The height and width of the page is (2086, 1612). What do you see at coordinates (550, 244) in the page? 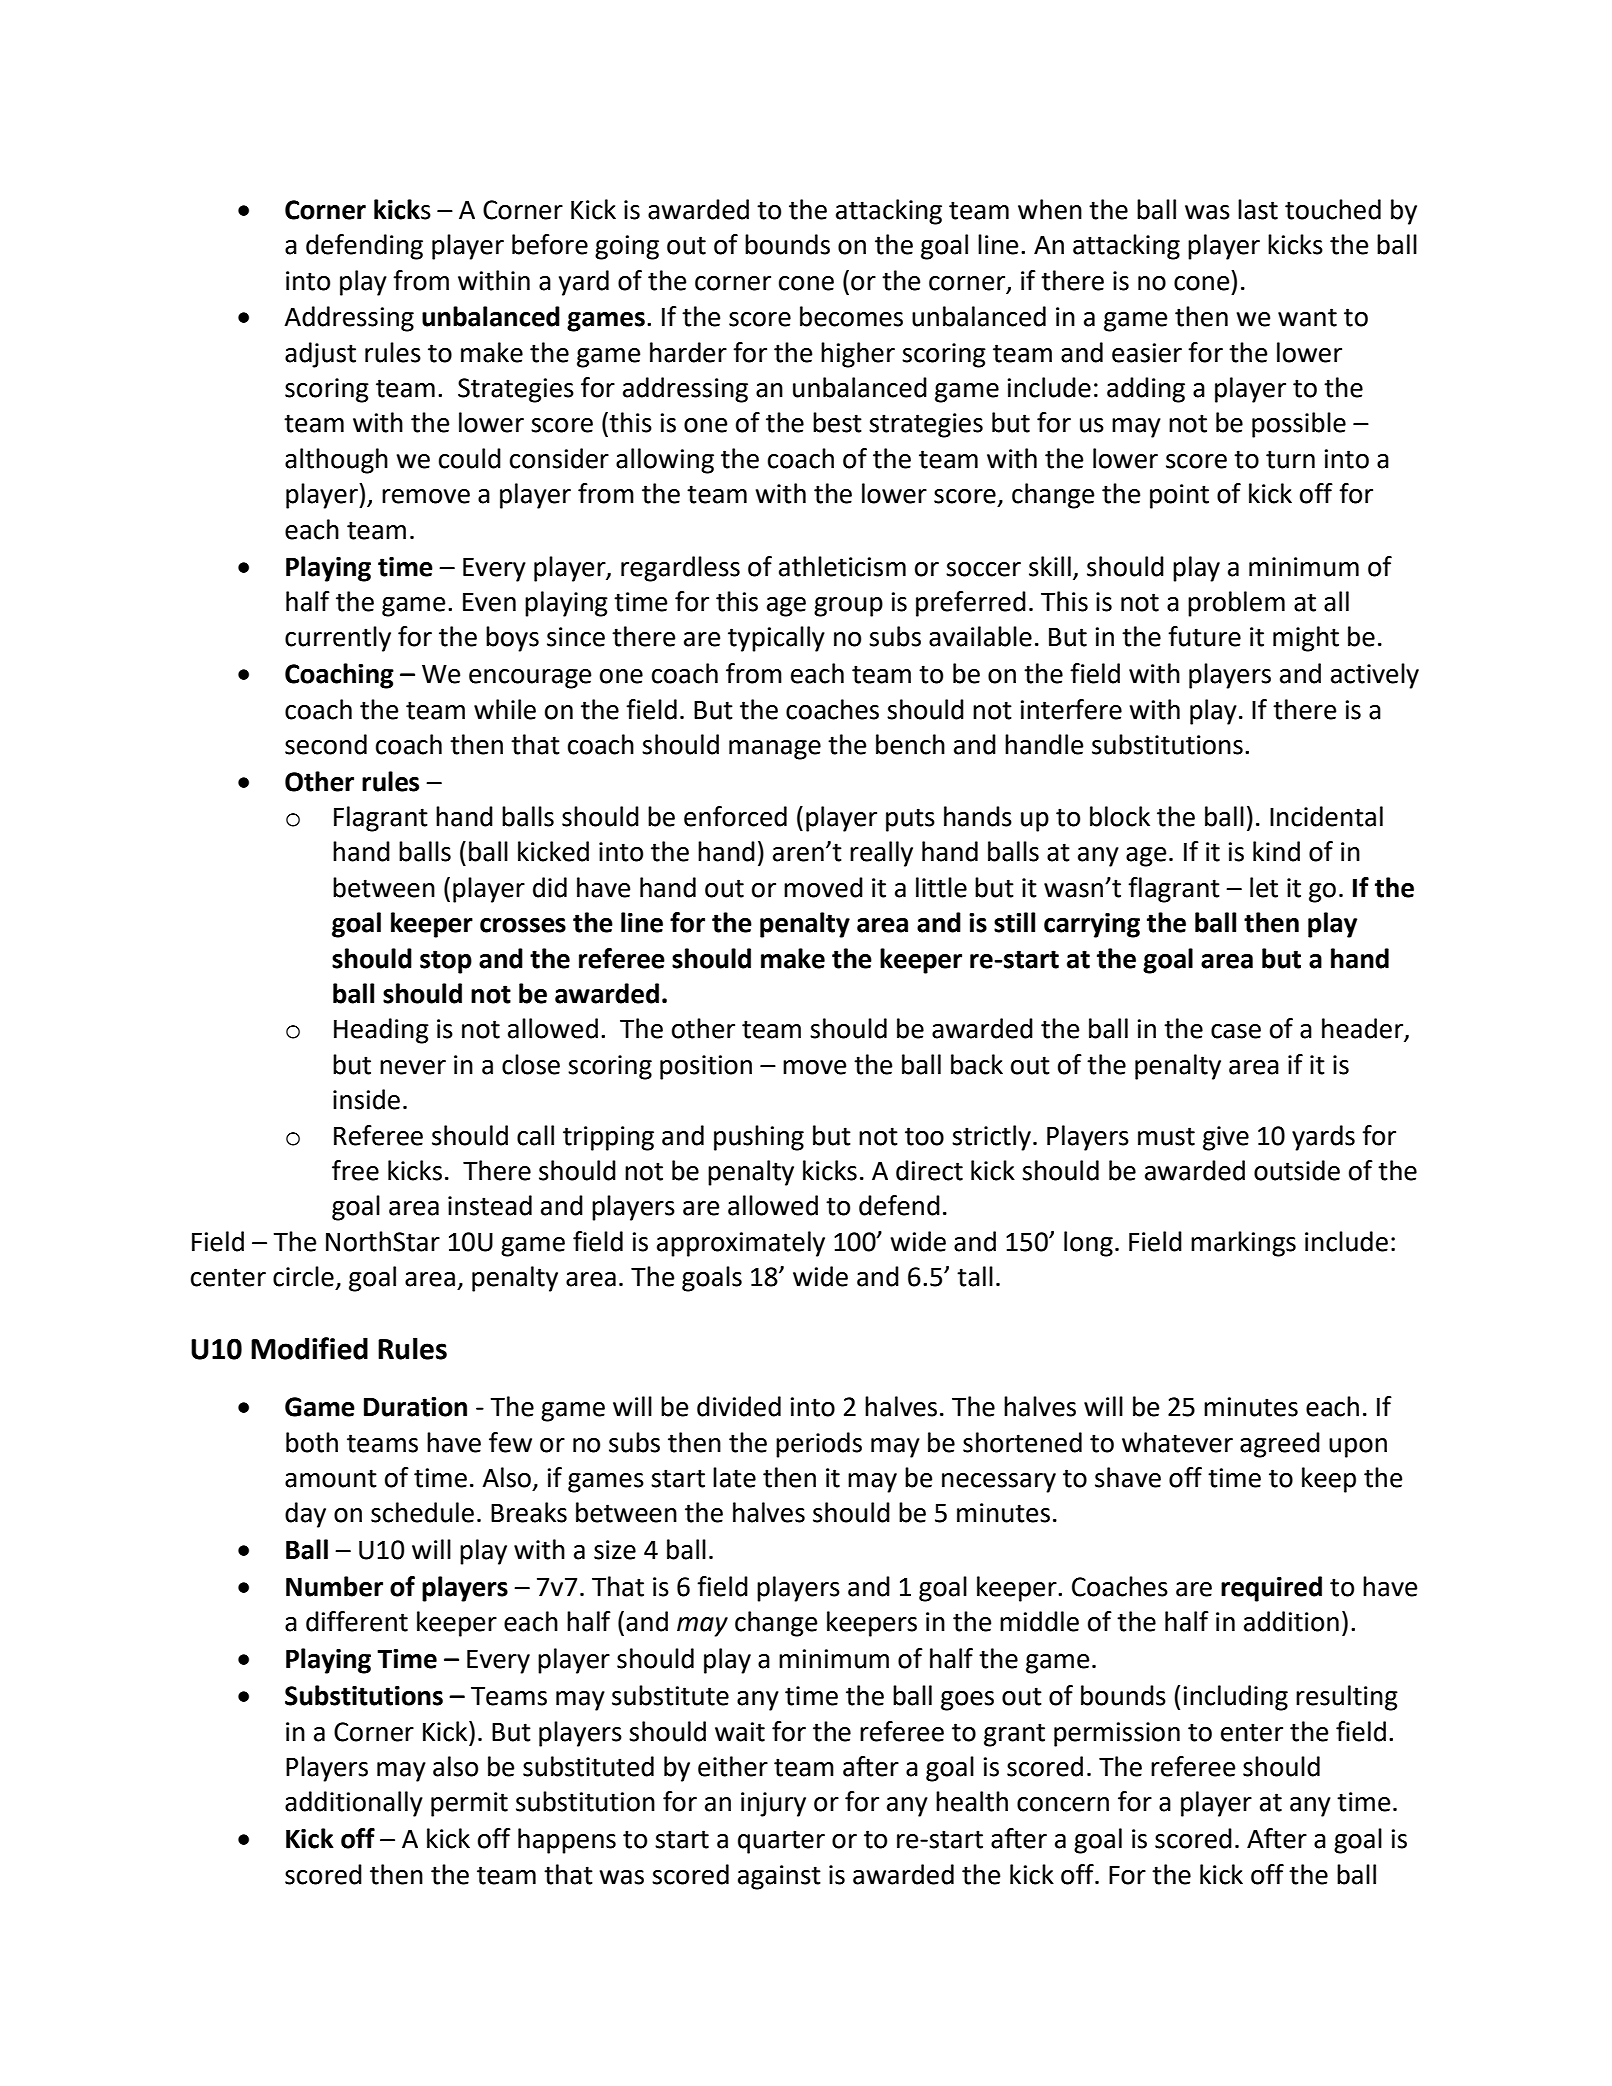
I see `before` at bounding box center [550, 244].
